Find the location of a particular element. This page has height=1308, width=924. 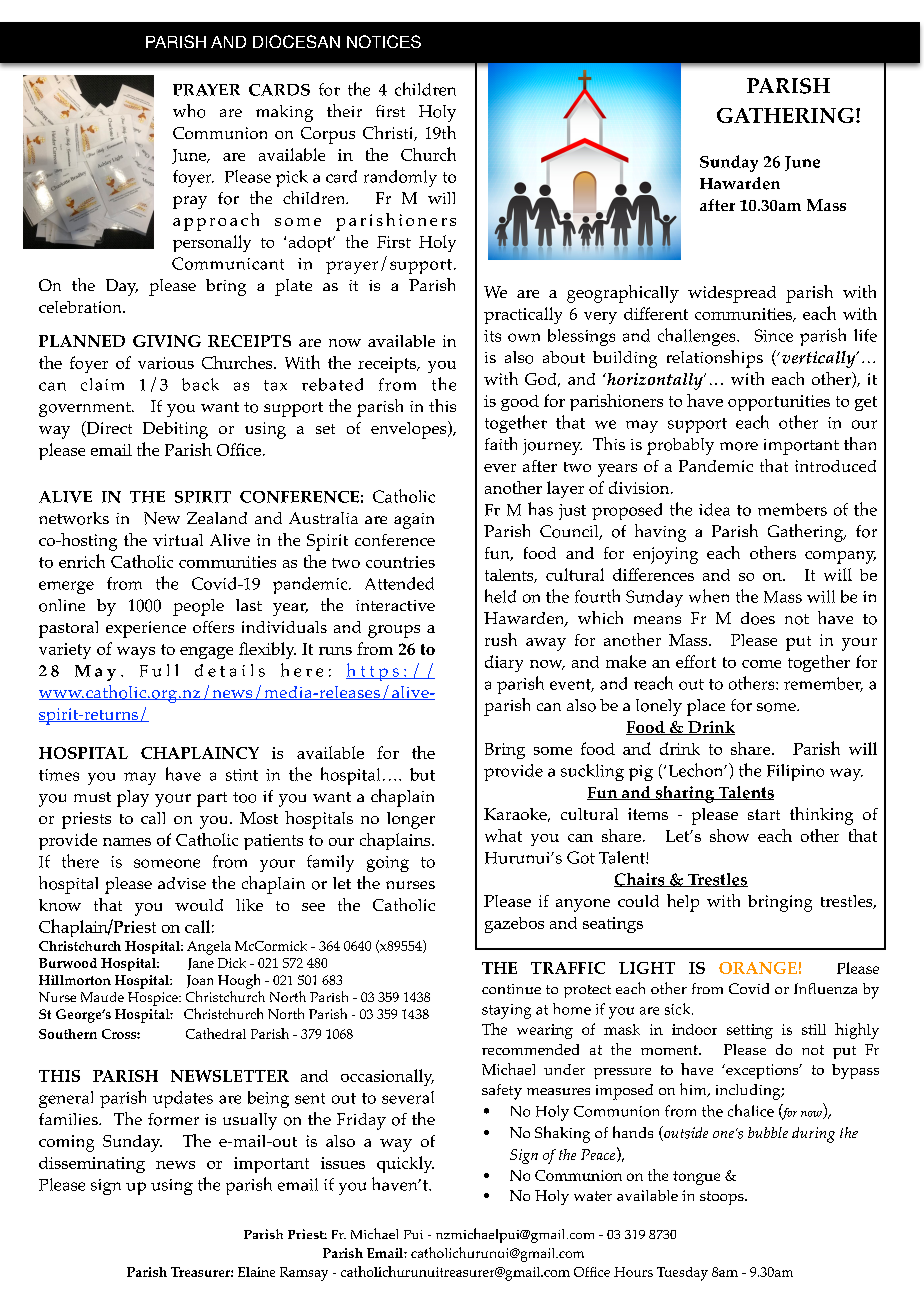

Zealand is located at coordinates (217, 518).
